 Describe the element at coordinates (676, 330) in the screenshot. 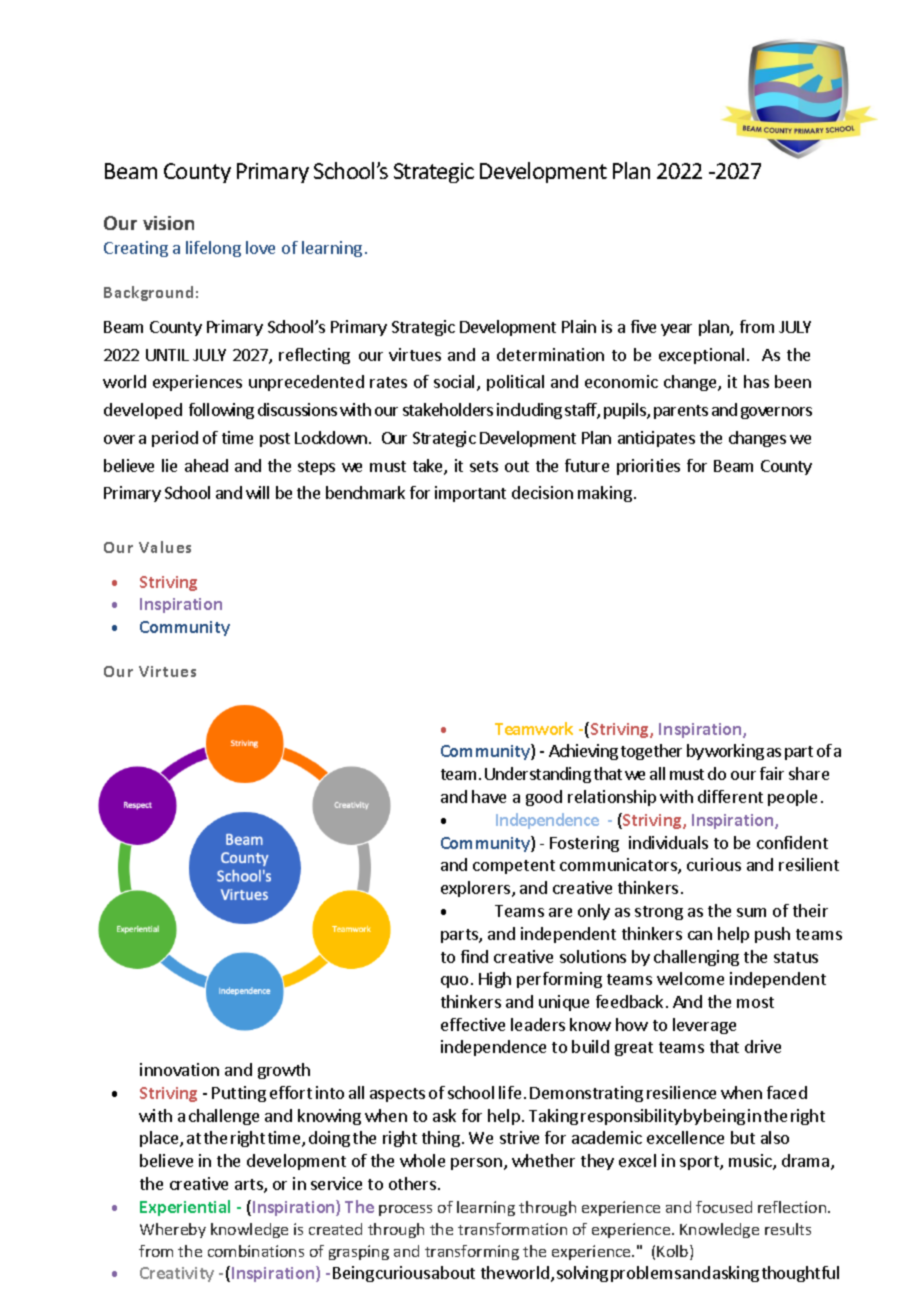

I see `year` at that location.
